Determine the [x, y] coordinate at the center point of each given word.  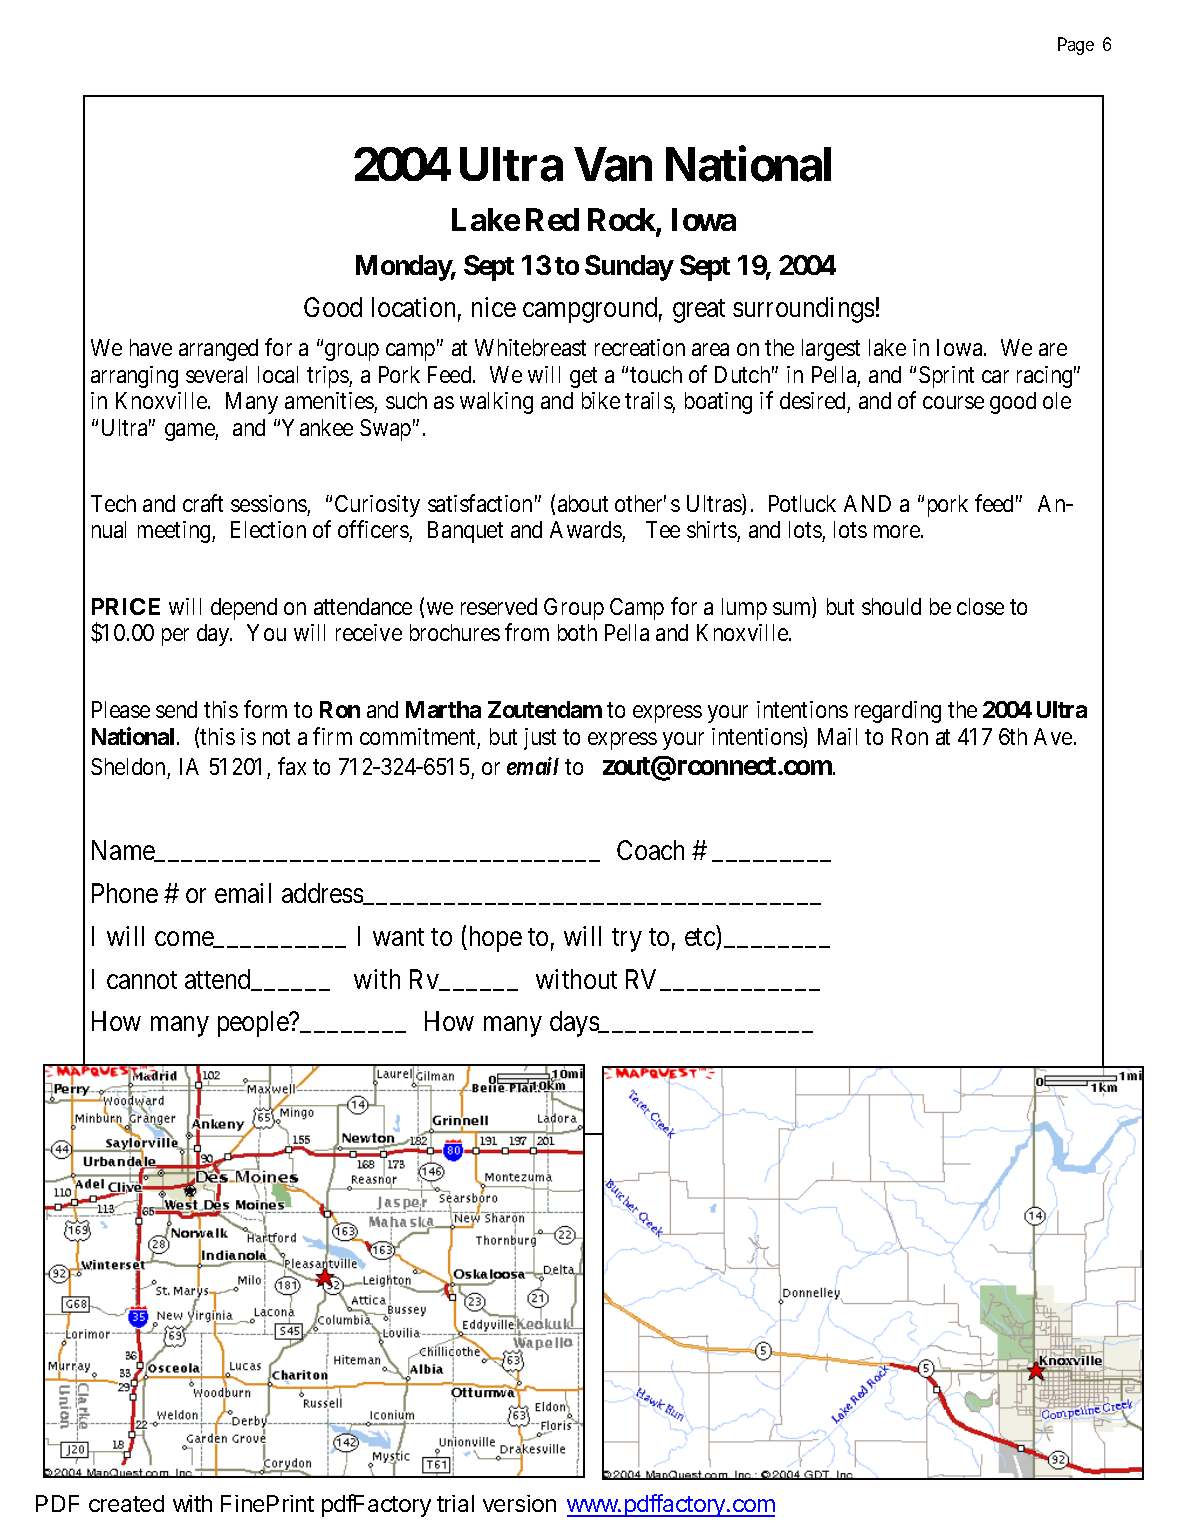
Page [1076, 46]
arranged [218, 350]
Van [613, 164]
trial [455, 1503]
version [519, 1503]
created [126, 1503]
